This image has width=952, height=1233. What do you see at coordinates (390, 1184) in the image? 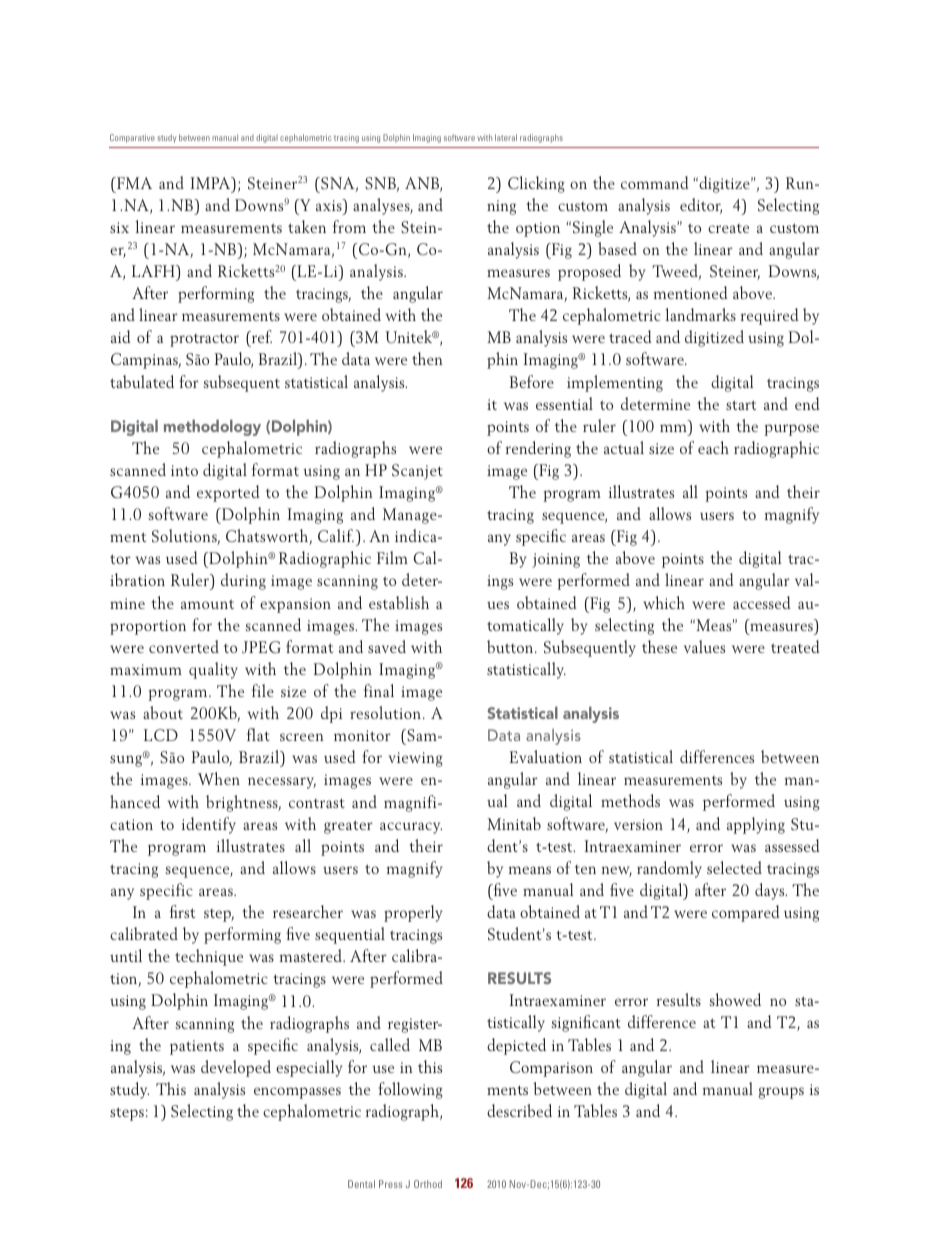
I see `Press` at bounding box center [390, 1184].
